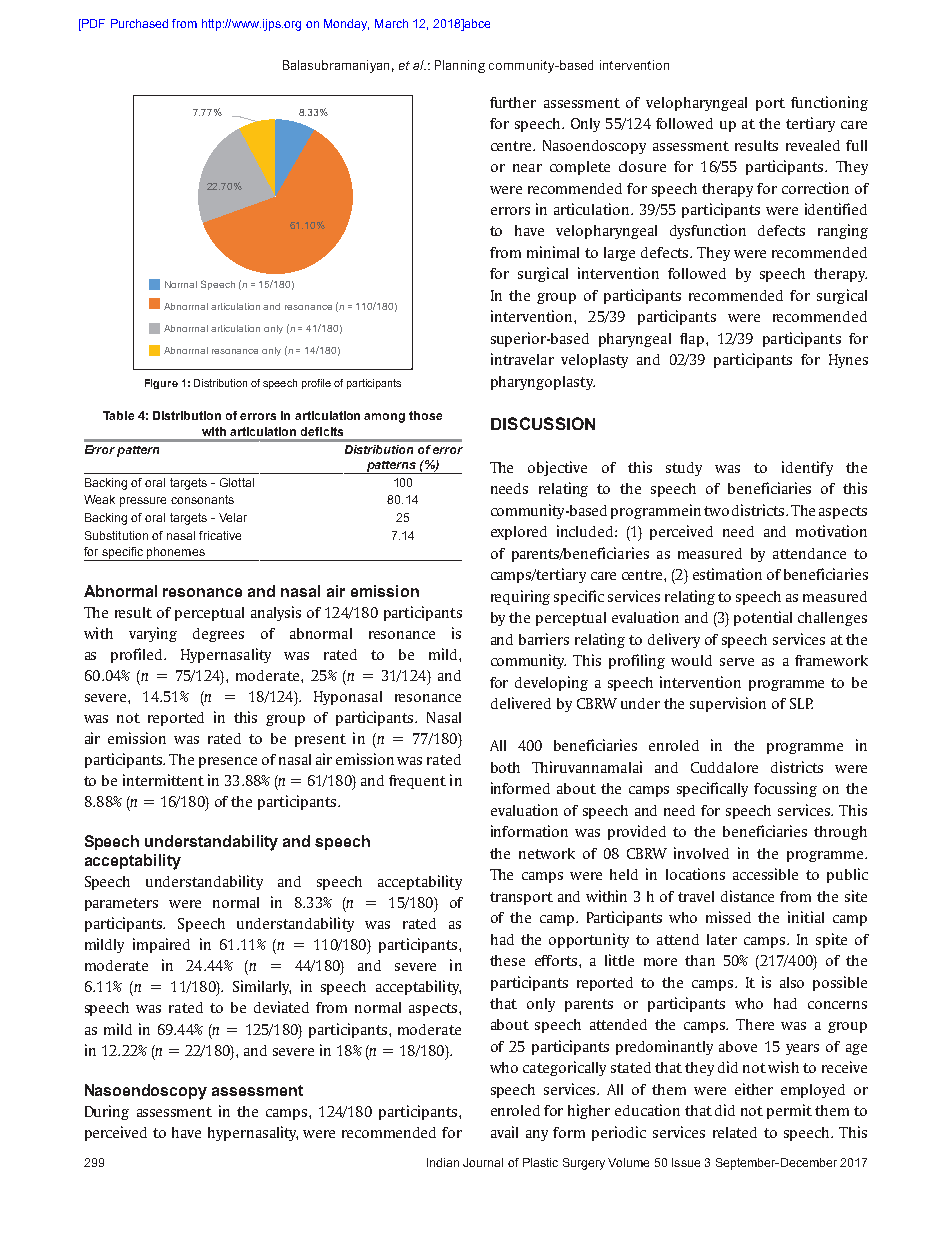 This page has width=952, height=1233. Describe the element at coordinates (829, 103) in the page. I see `functioning` at that location.
